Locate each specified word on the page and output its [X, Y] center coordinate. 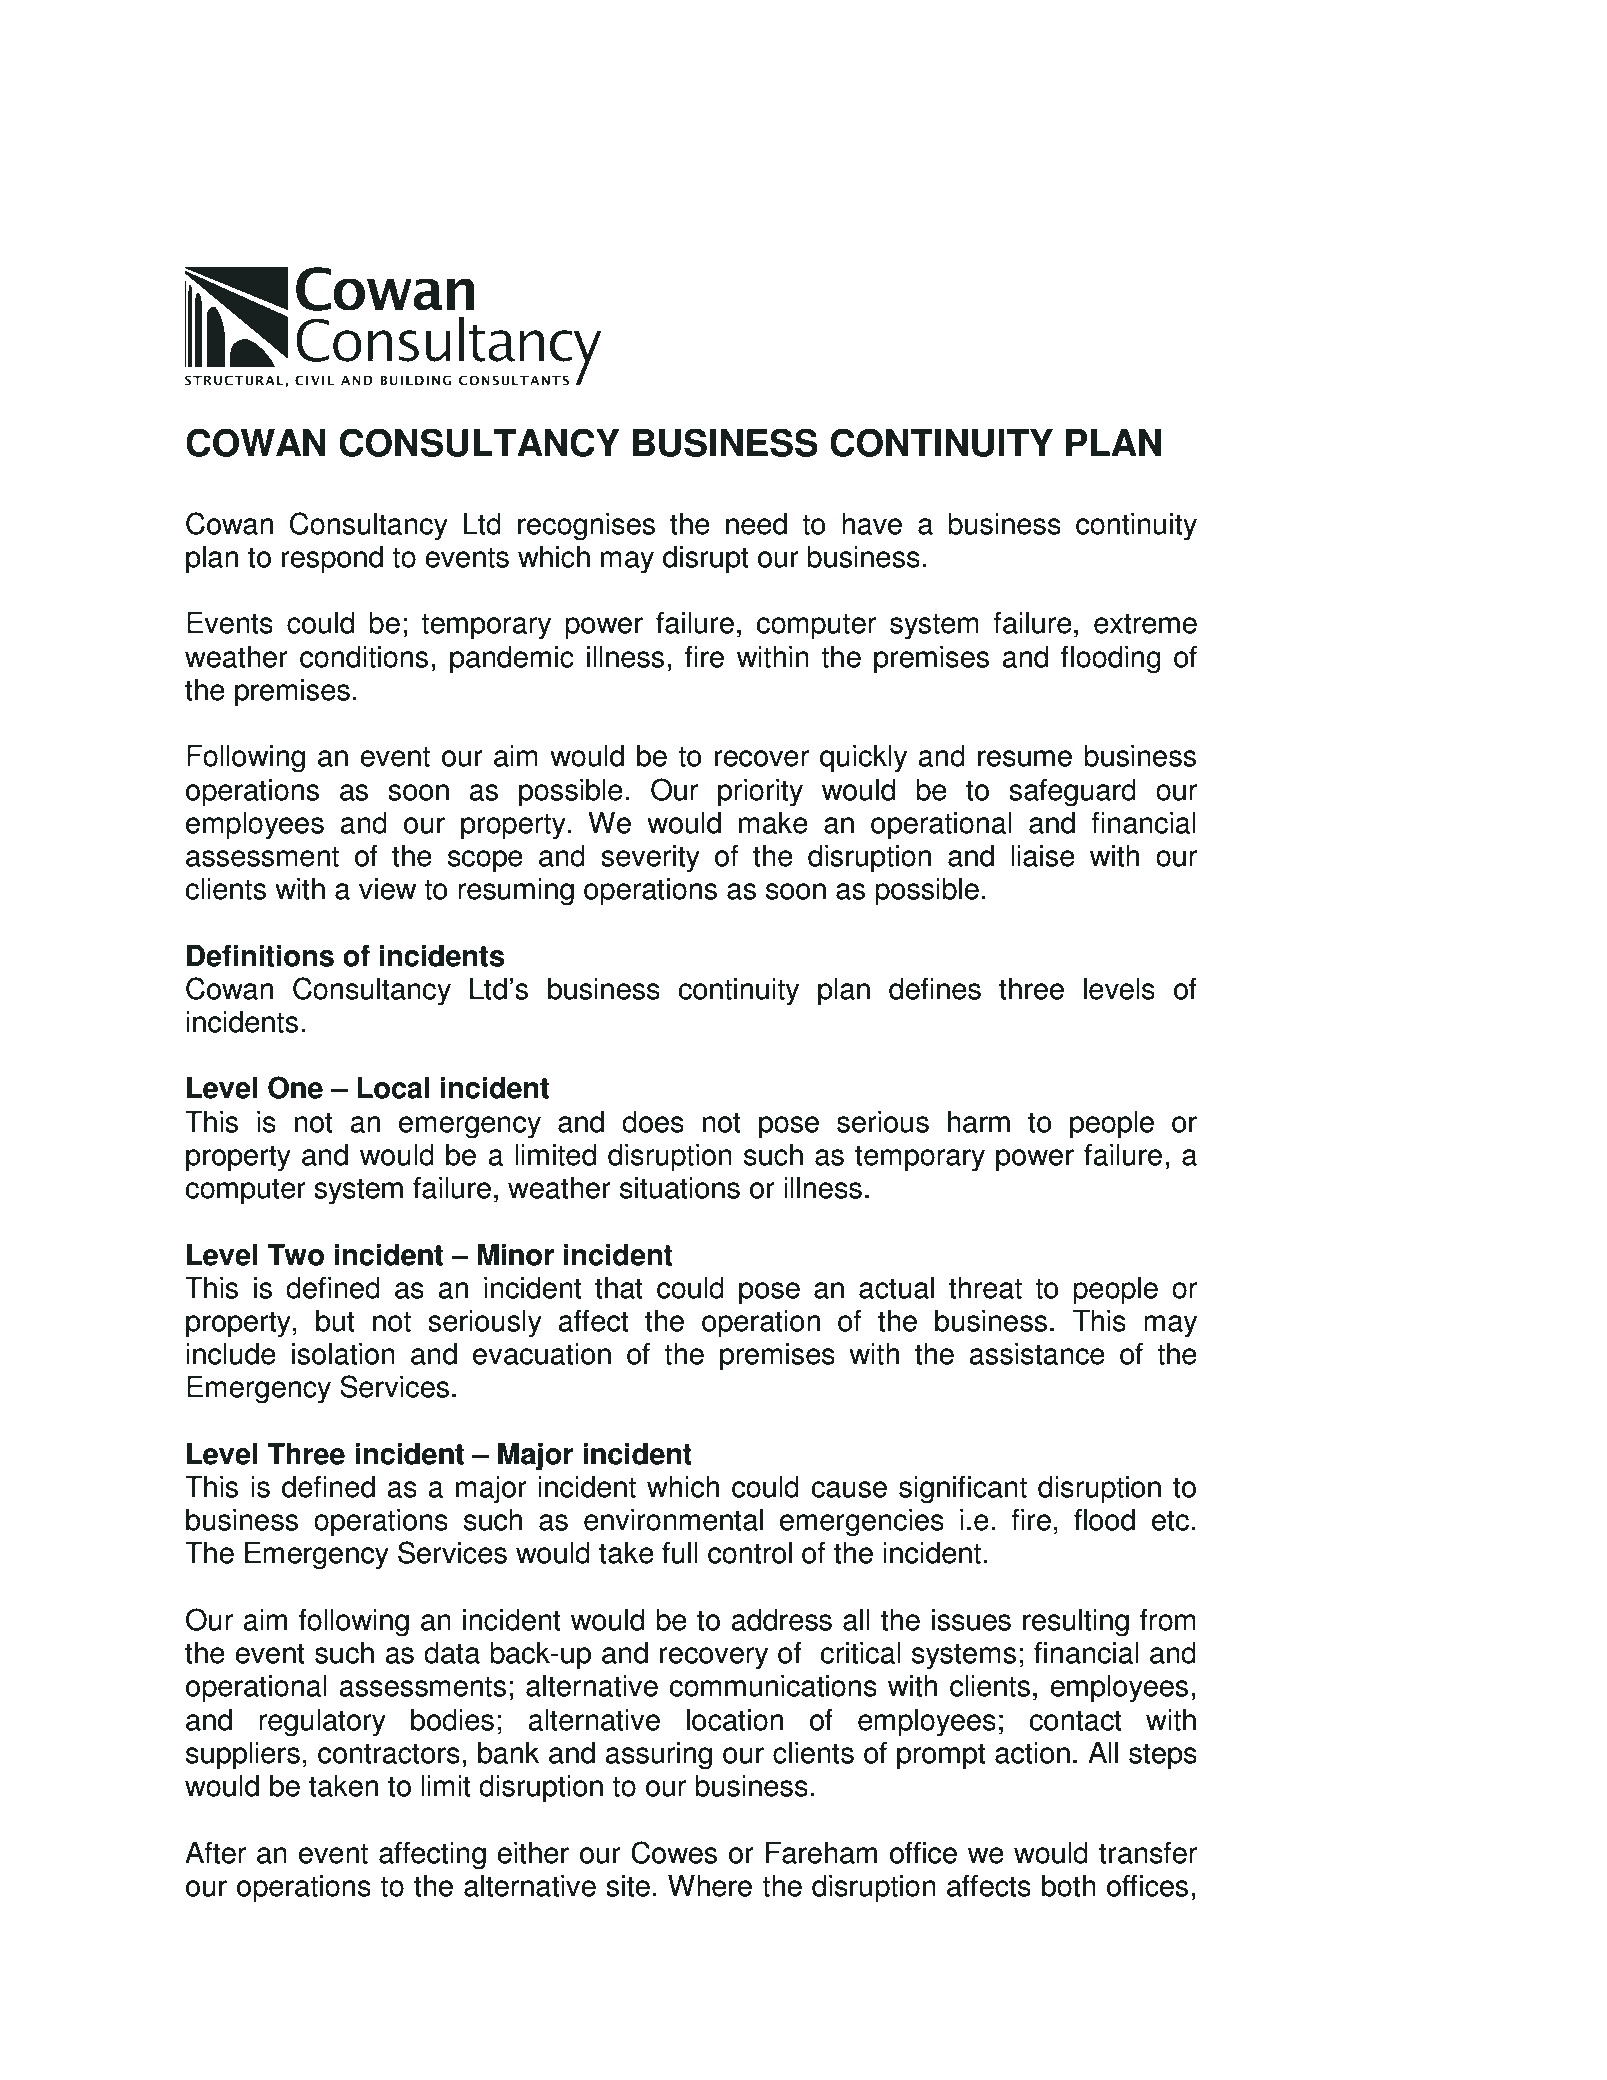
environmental [673, 1520]
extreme [1145, 623]
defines [935, 988]
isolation [343, 1354]
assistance [1037, 1354]
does [653, 1122]
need [756, 524]
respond [332, 560]
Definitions [260, 956]
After [215, 1852]
